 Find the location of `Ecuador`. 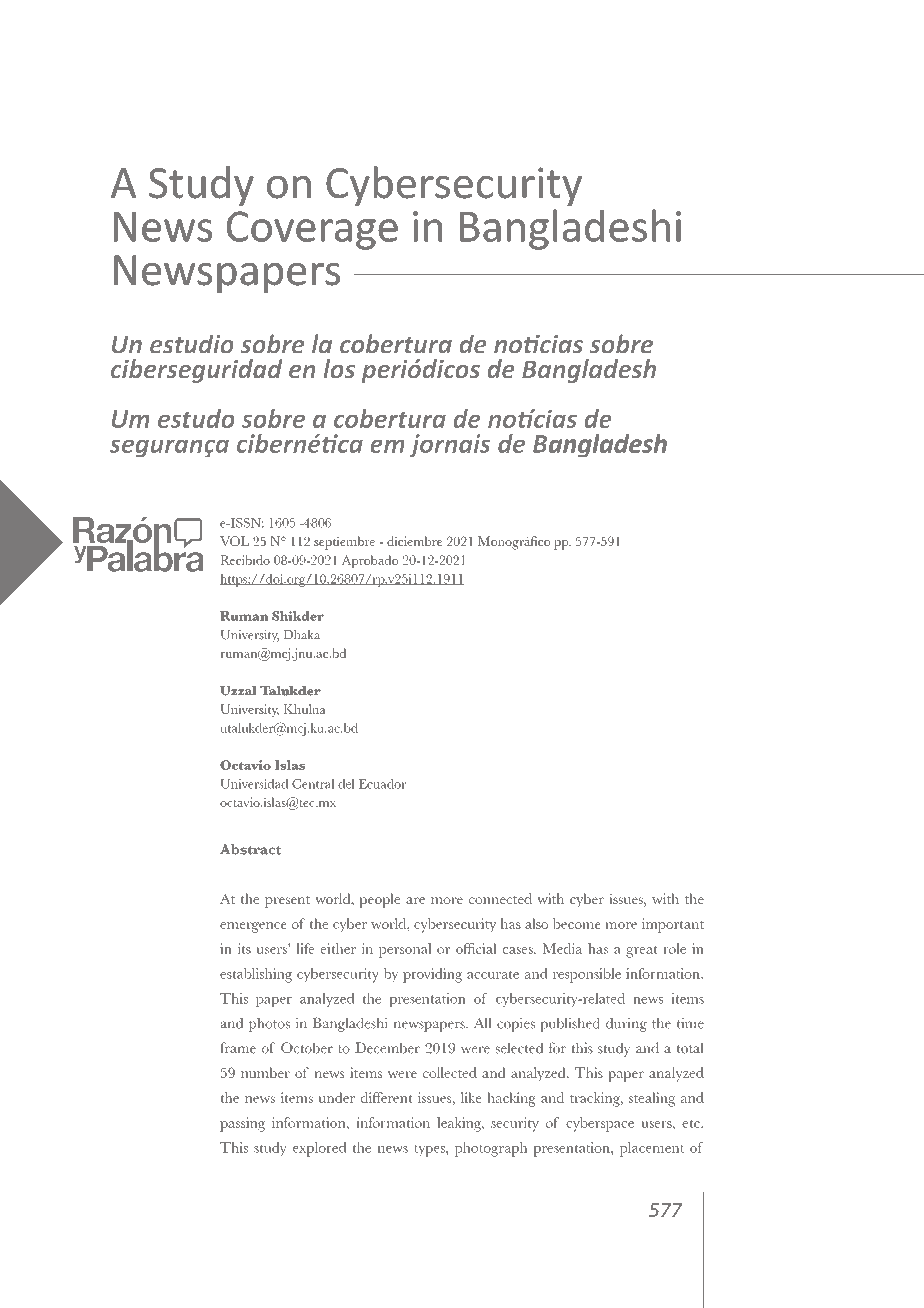

Ecuador is located at coordinates (382, 784).
